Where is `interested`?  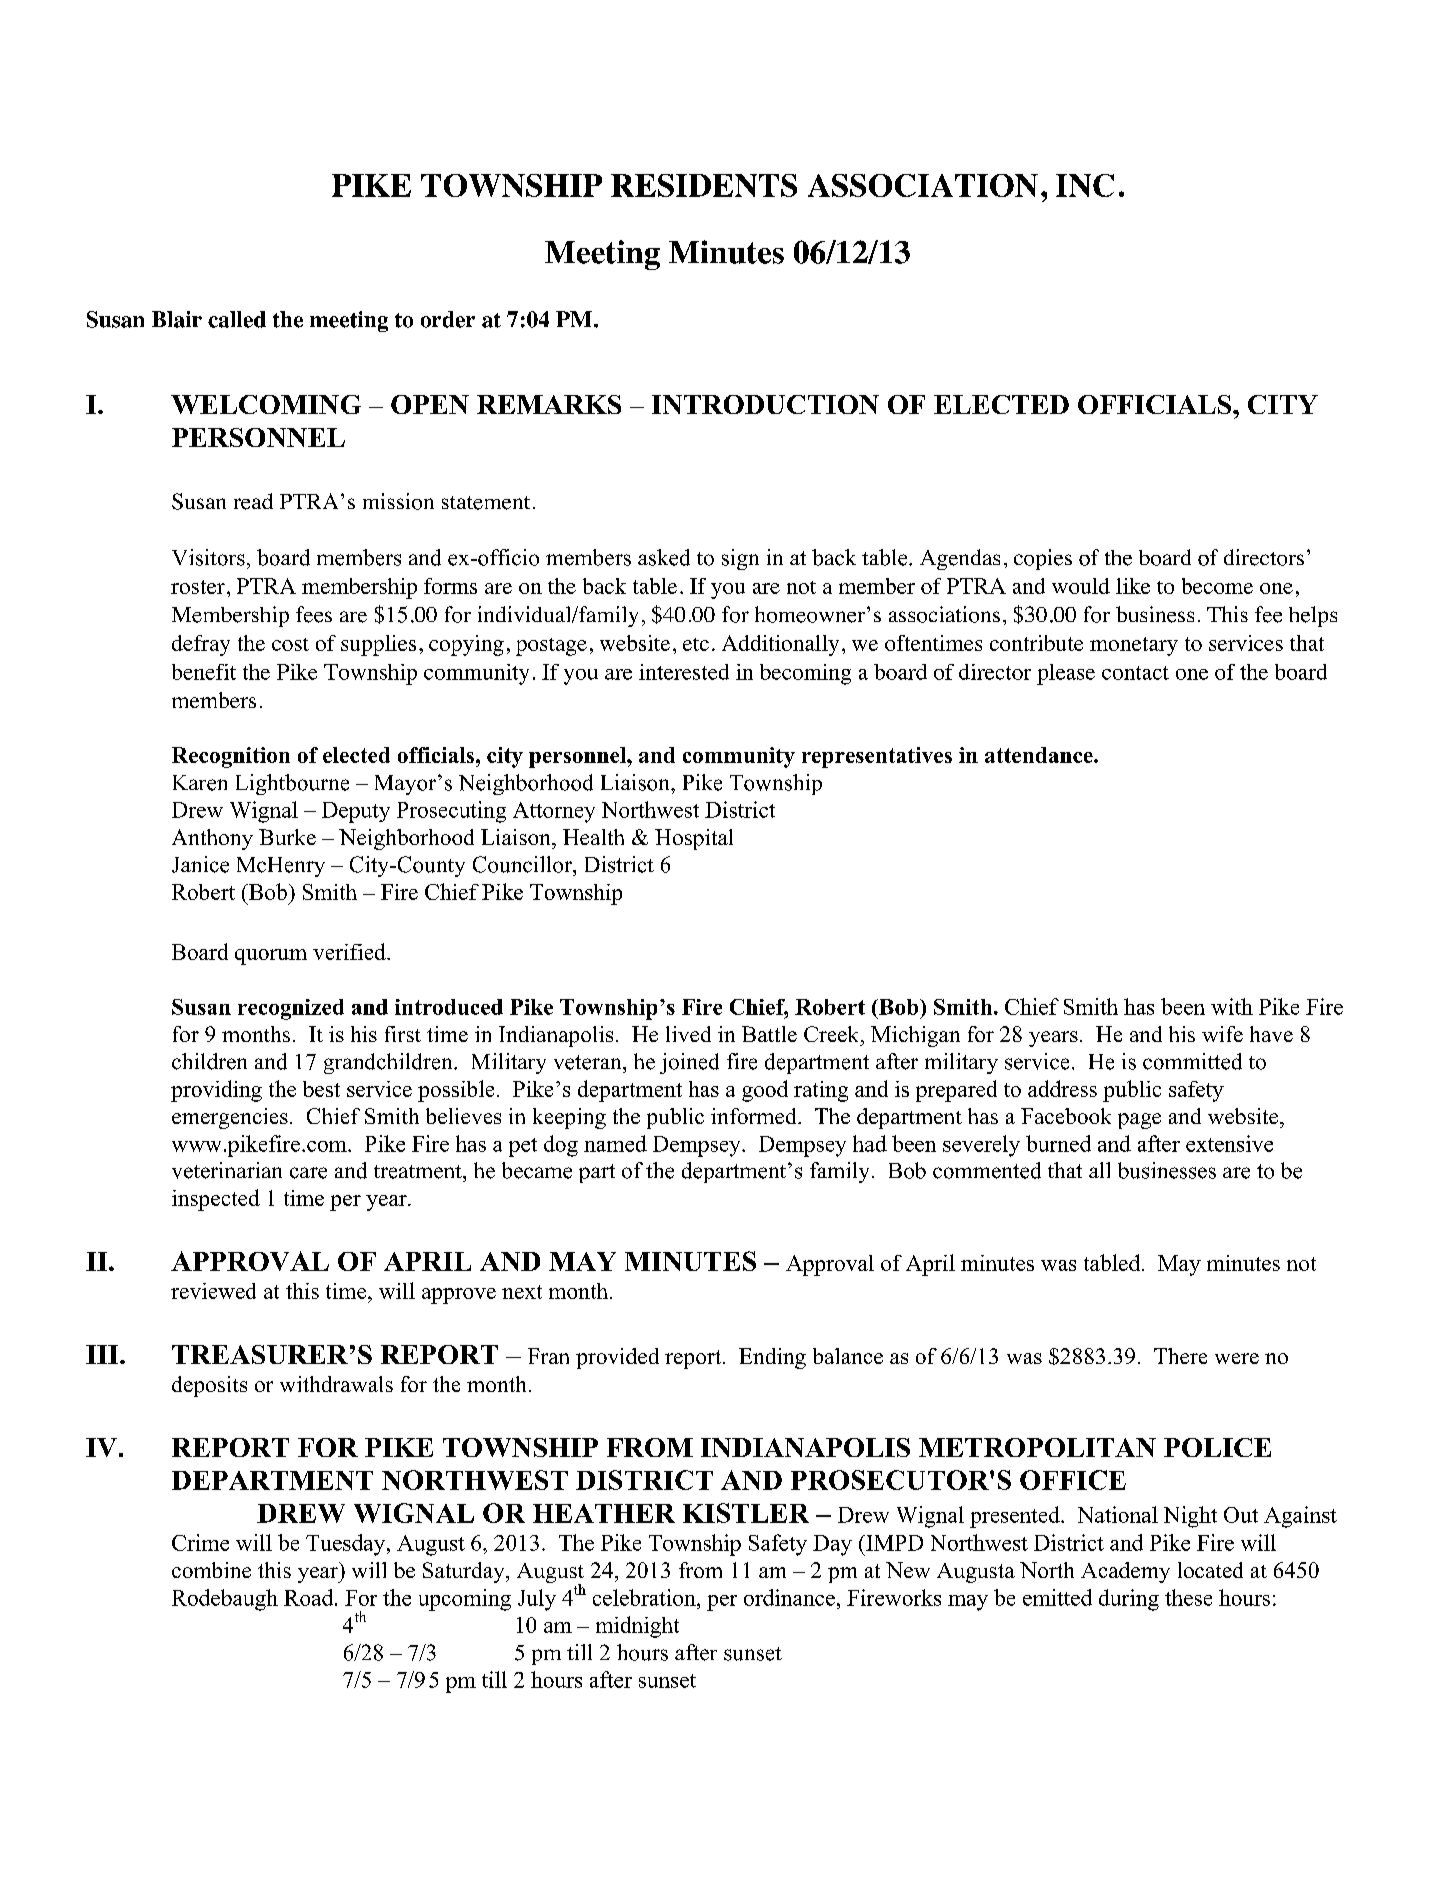
interested is located at coordinates (684, 672).
